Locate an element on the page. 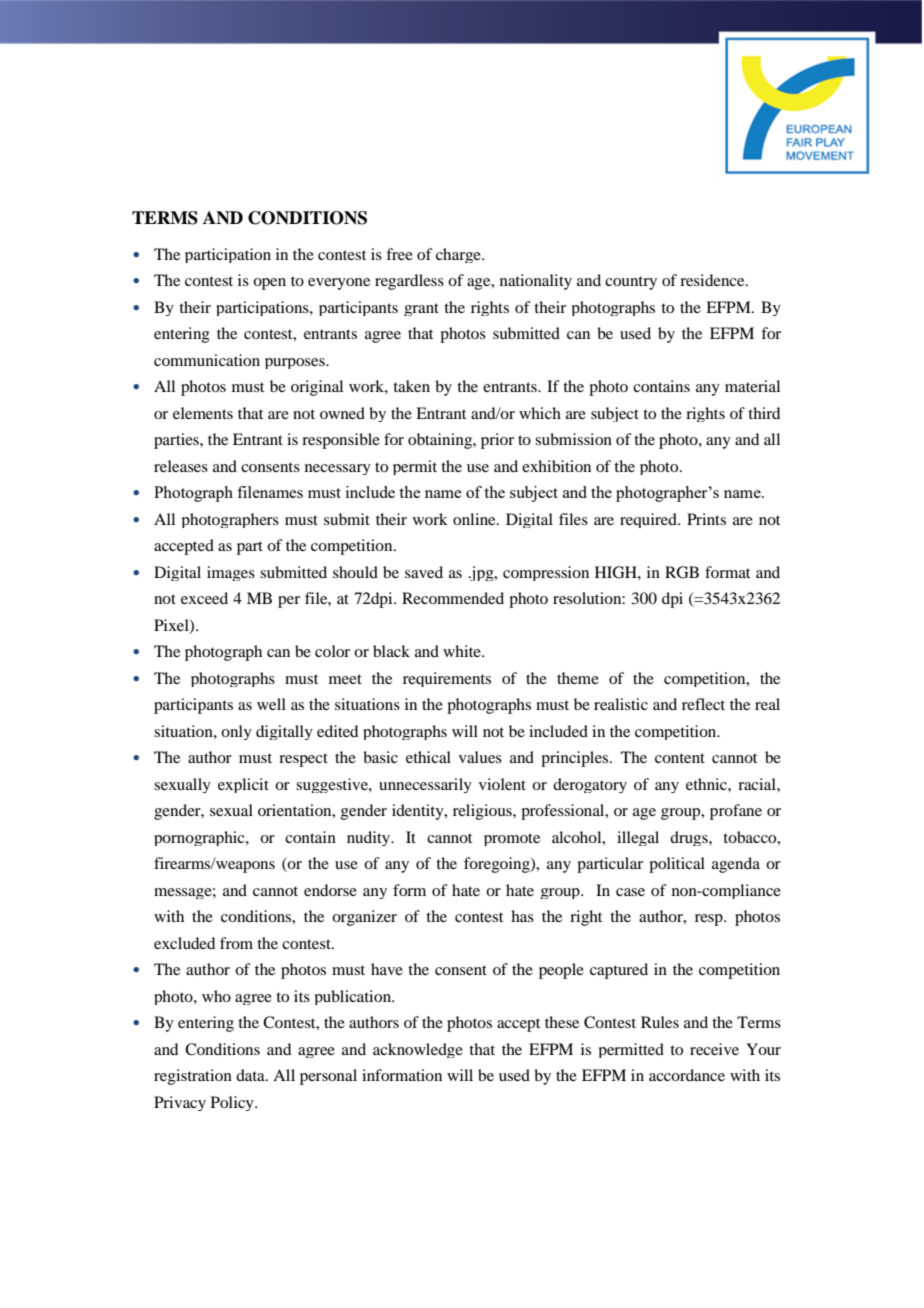 Image resolution: width=924 pixels, height=1308 pixels. RGB is located at coordinates (682, 572).
